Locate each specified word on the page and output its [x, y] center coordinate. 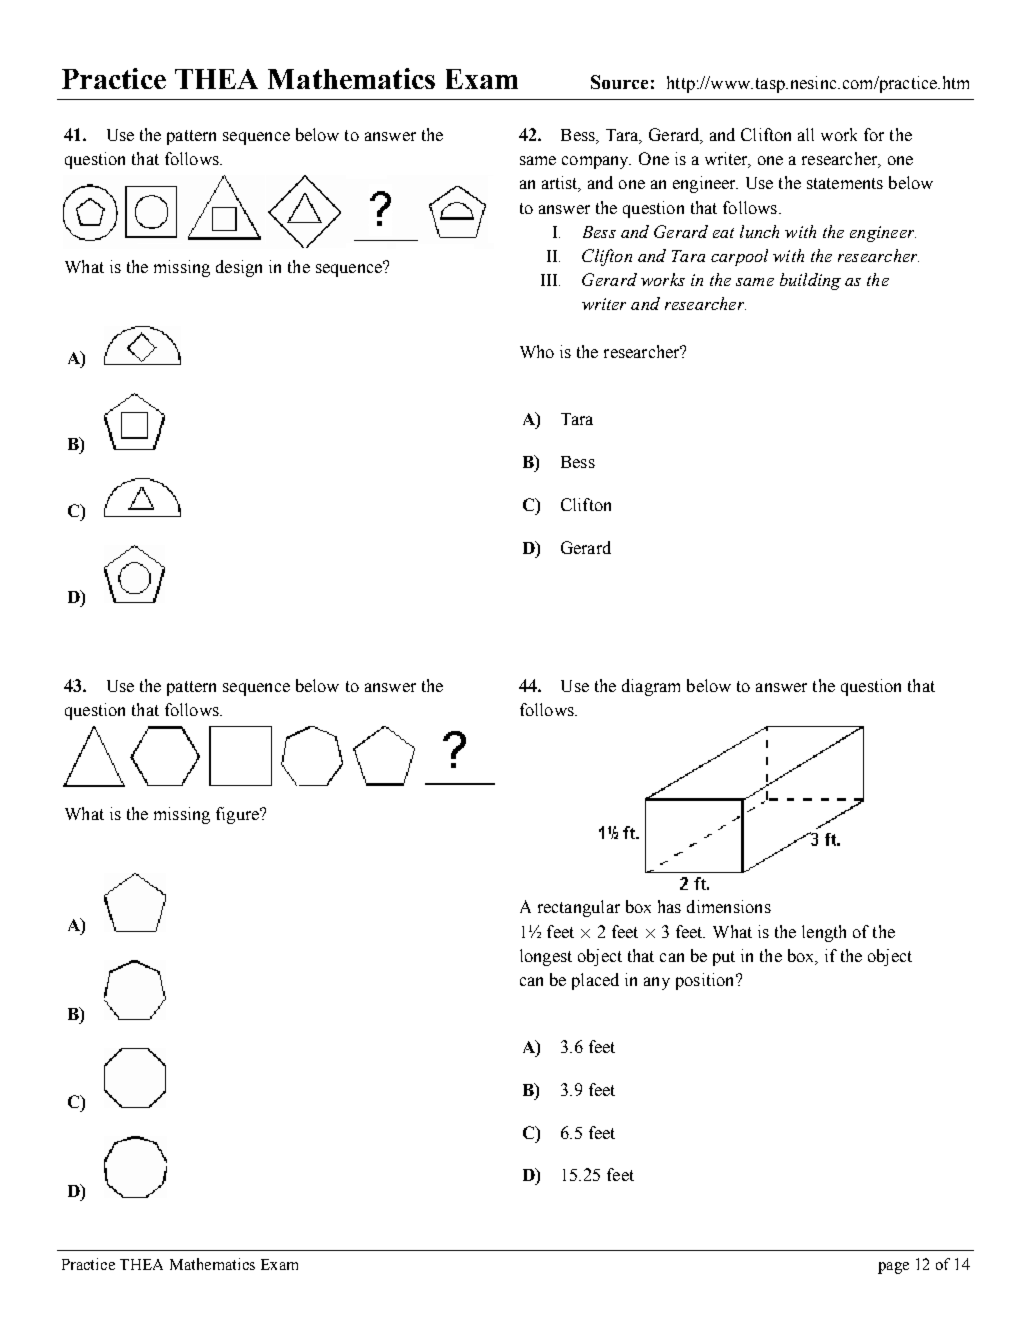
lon [530, 955]
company [596, 162]
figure [238, 815]
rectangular [579, 908]
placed [595, 981]
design [239, 268]
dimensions [729, 906]
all [806, 134]
